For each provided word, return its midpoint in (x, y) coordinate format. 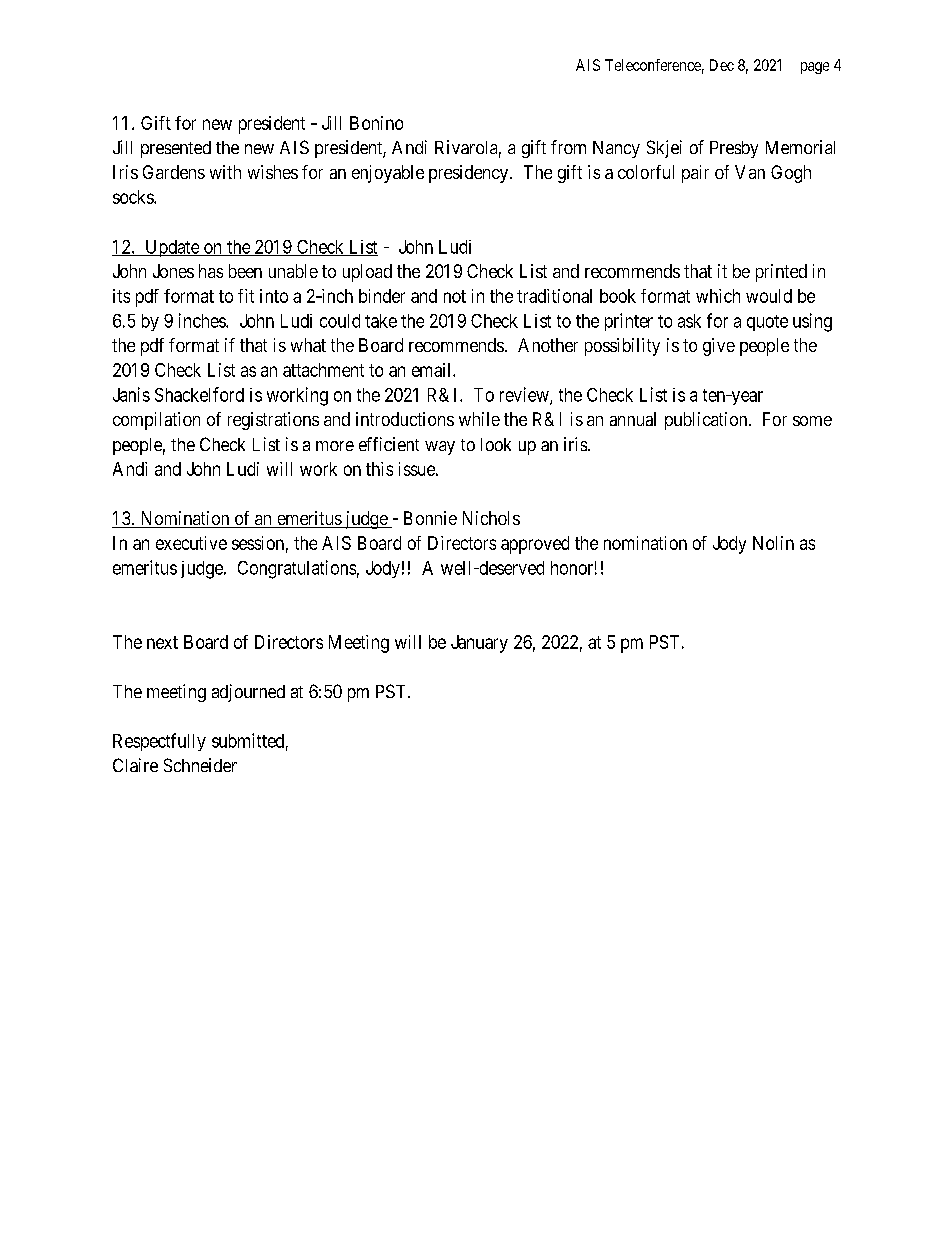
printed (781, 273)
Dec (722, 65)
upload (367, 273)
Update (172, 248)
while (479, 419)
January (479, 644)
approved (535, 545)
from (568, 147)
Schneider (200, 765)
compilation (156, 421)
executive (191, 543)
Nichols (491, 518)
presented (176, 149)
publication (707, 421)
